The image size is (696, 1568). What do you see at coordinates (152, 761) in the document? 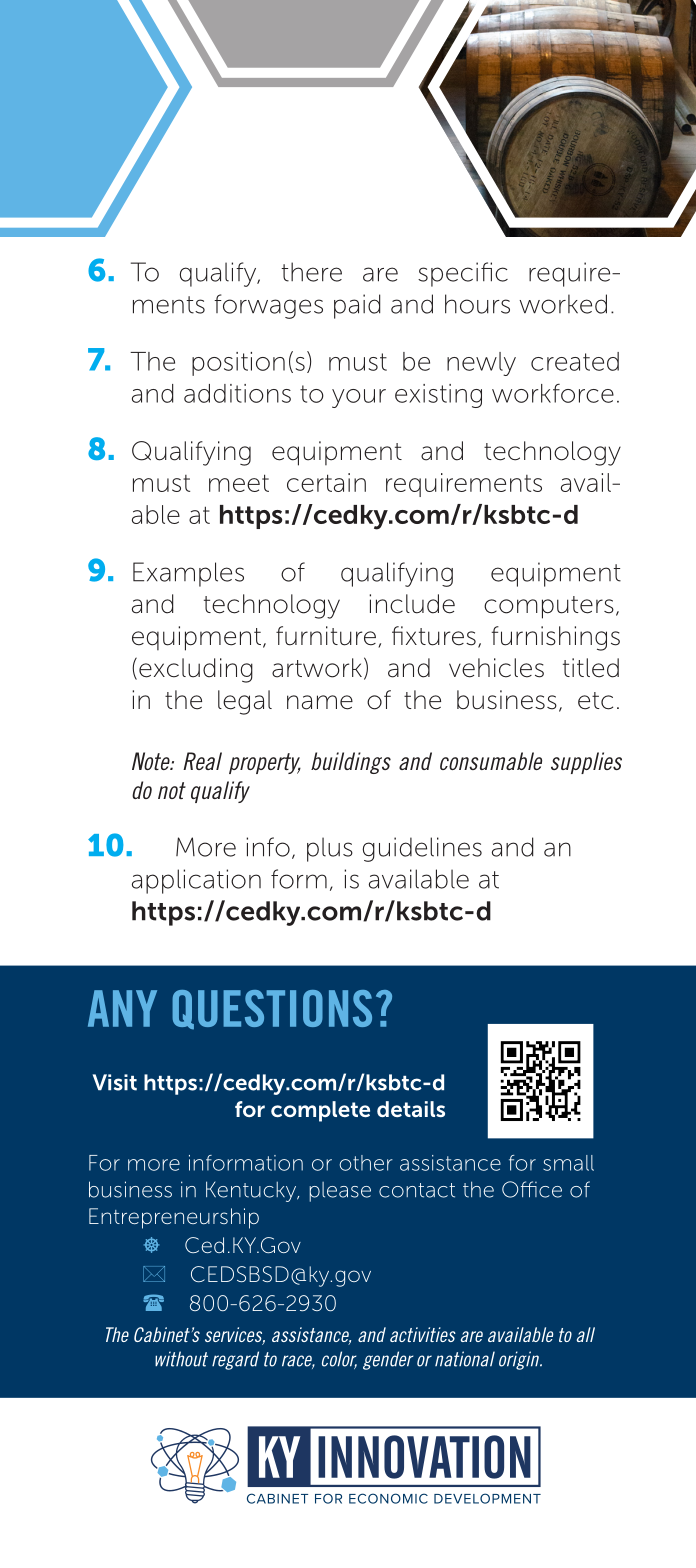
I see `Note` at bounding box center [152, 761].
